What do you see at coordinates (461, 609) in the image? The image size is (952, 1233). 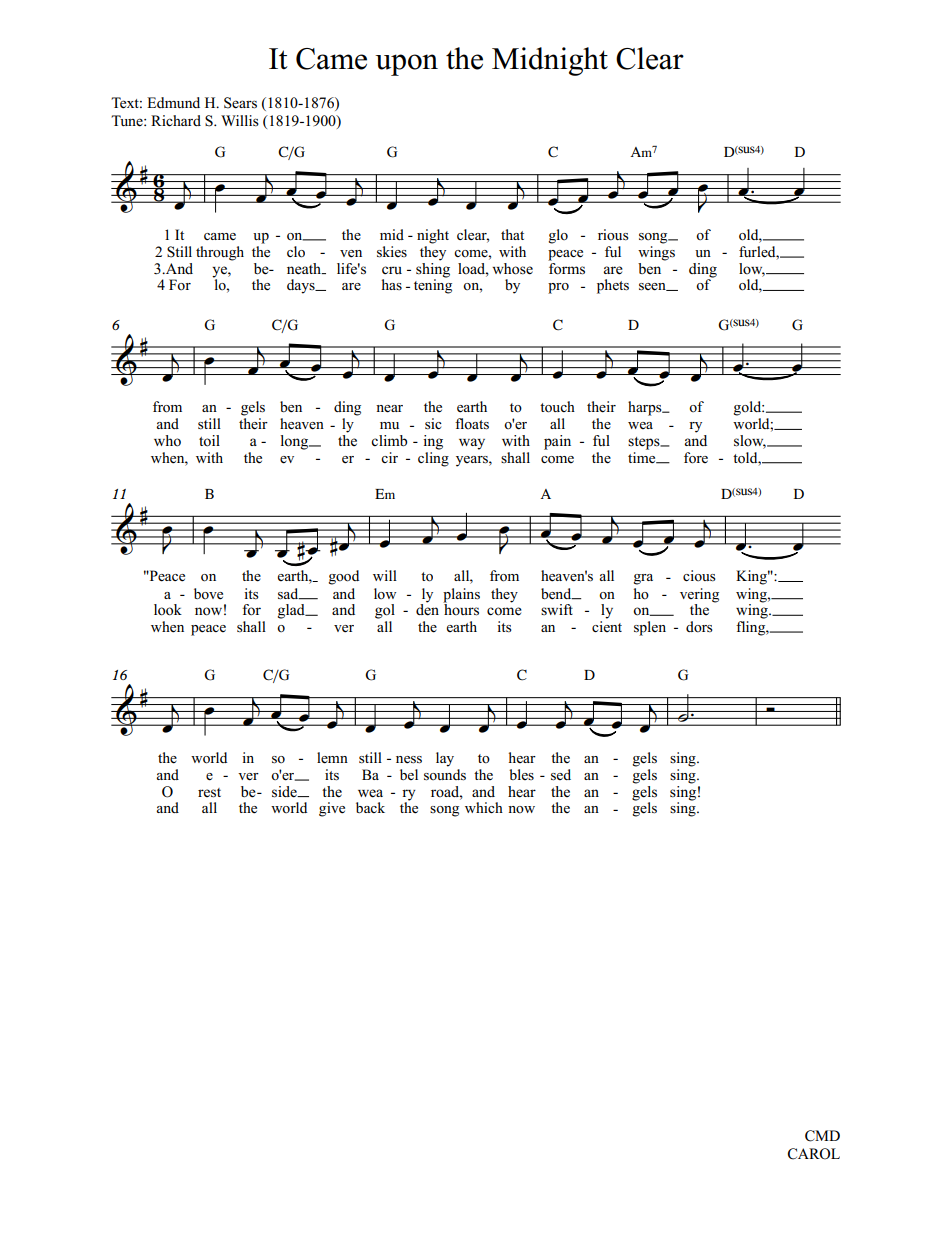 I see `hours` at bounding box center [461, 609].
